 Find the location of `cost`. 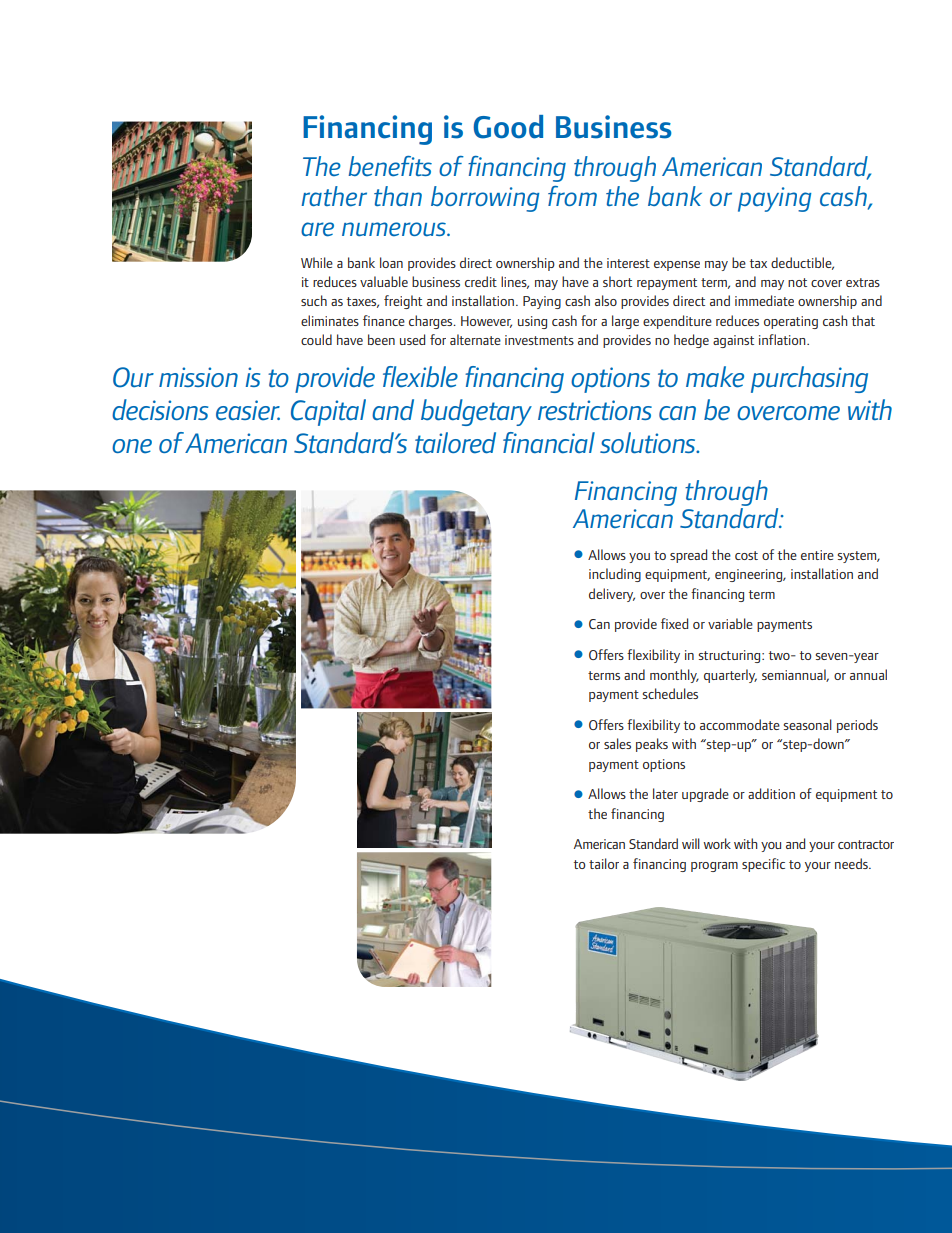

cost is located at coordinates (746, 555).
